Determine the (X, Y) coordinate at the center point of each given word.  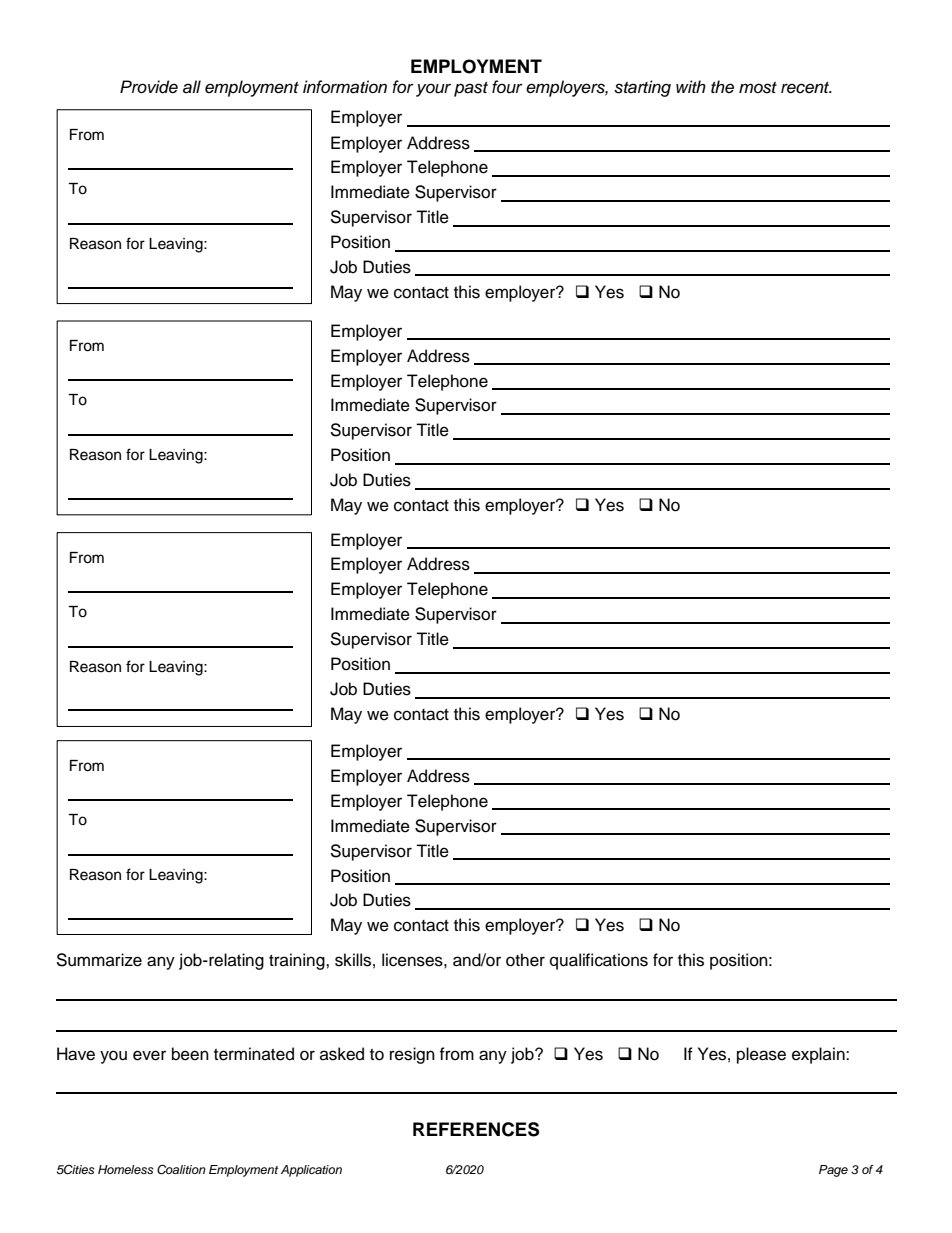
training (298, 961)
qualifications (599, 961)
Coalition (181, 1169)
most (758, 88)
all (192, 87)
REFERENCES (476, 1129)
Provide (149, 87)
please (761, 1055)
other (525, 960)
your (433, 90)
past (471, 89)
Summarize (99, 960)
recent (806, 88)
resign (412, 1055)
